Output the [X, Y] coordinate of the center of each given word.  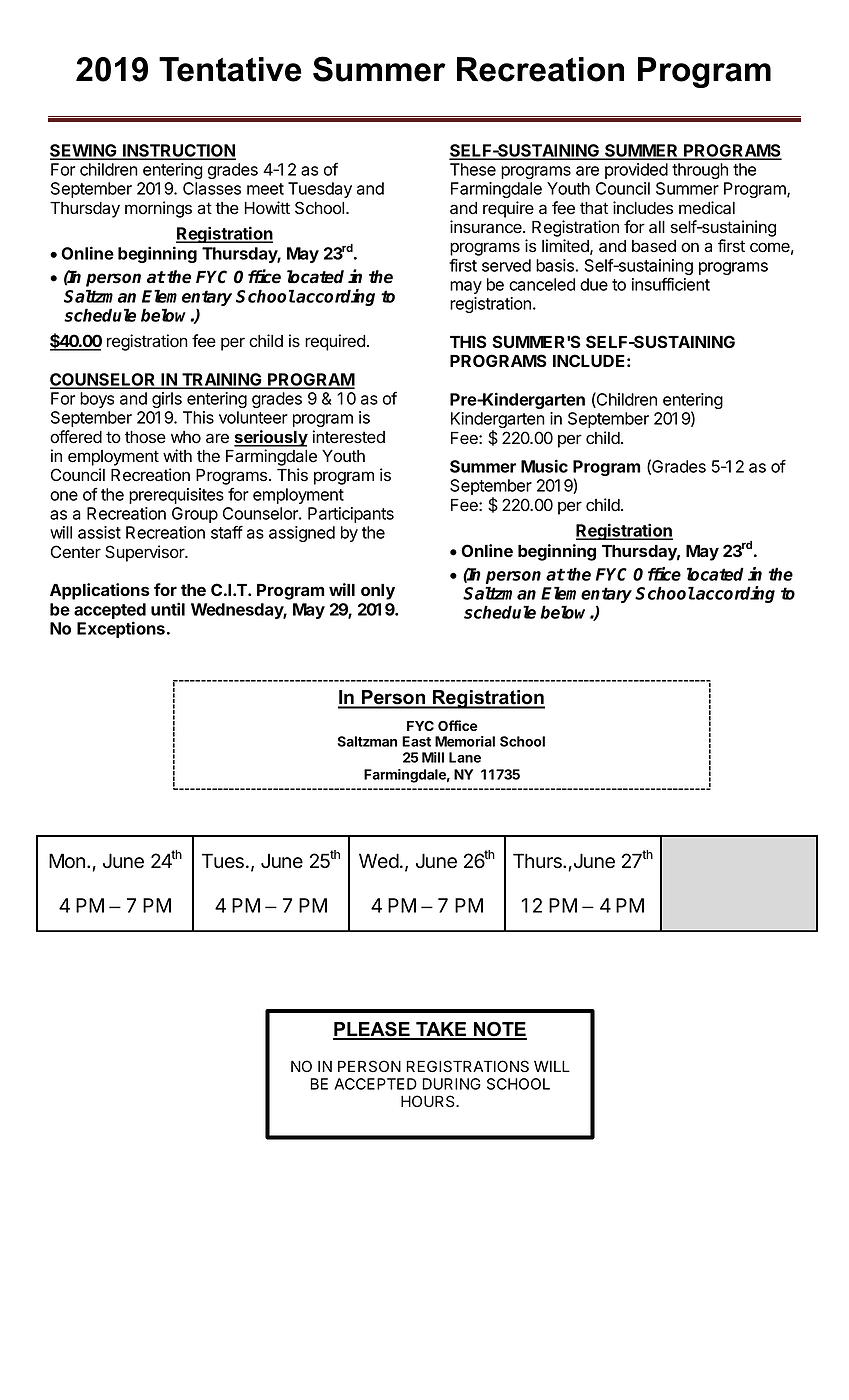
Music [544, 466]
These [473, 169]
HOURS [429, 1101]
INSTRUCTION [178, 151]
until [168, 609]
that [594, 208]
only [378, 592]
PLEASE [372, 1030]
